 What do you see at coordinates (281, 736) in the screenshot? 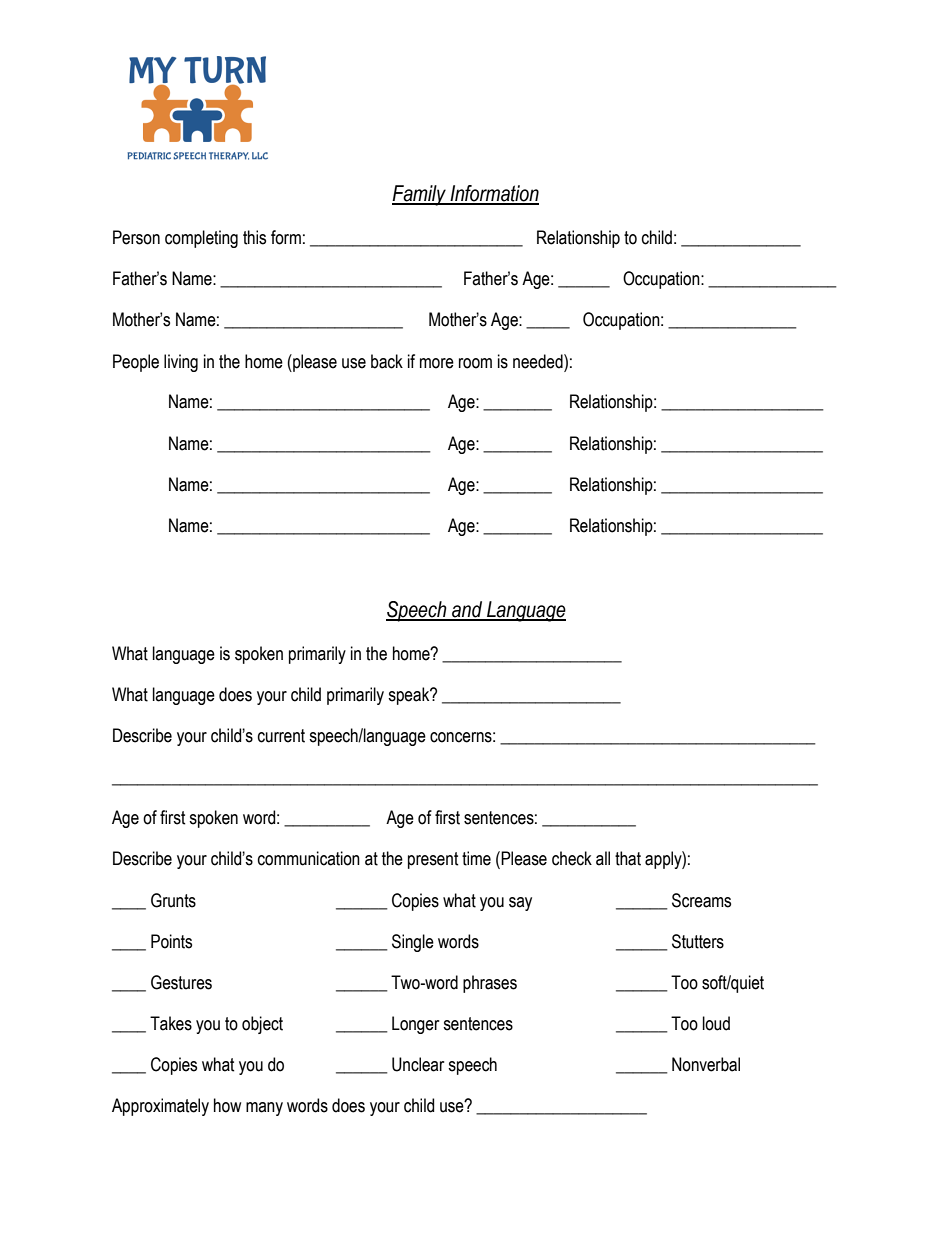
I see `current` at bounding box center [281, 736].
